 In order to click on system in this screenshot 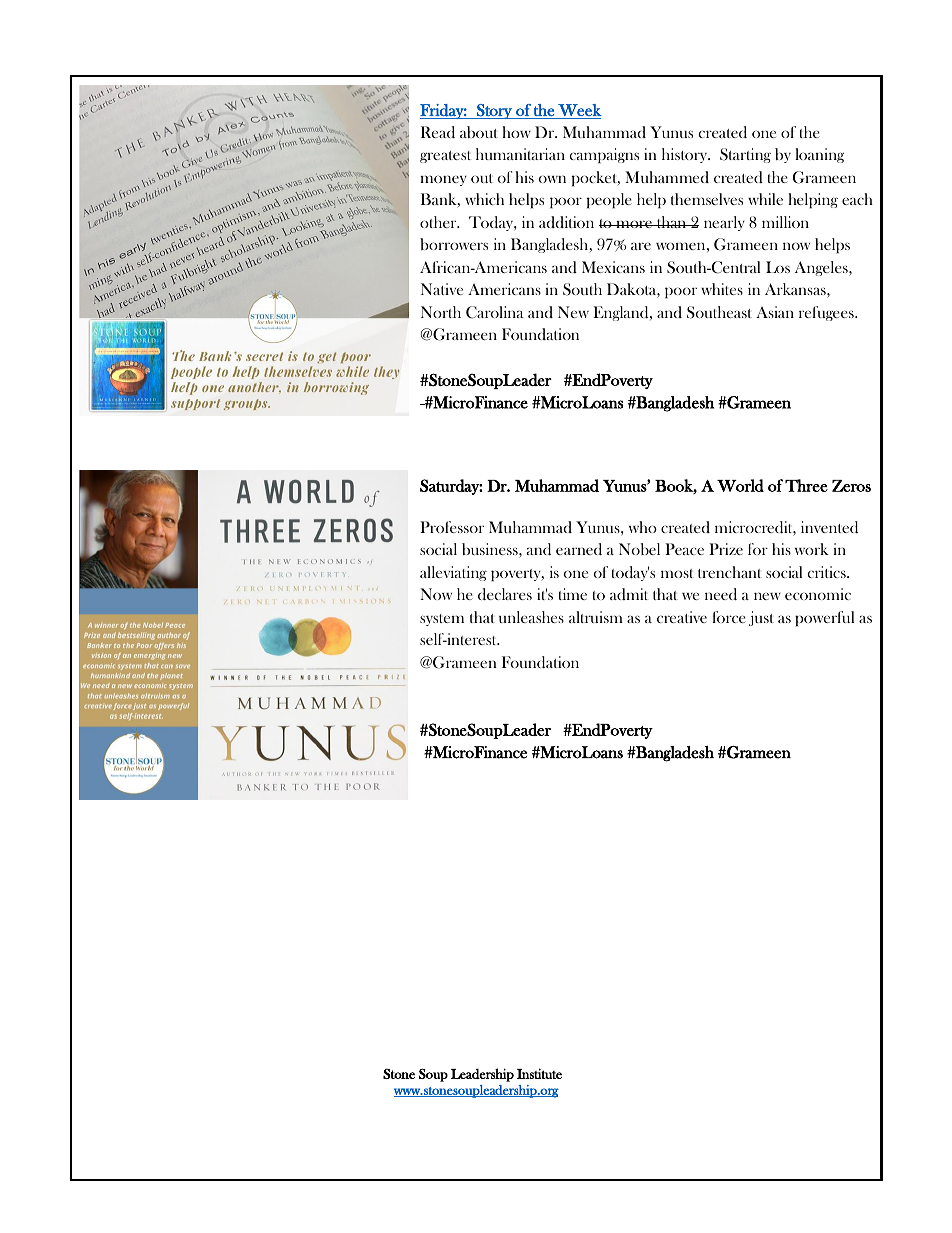, I will do `click(442, 620)`.
